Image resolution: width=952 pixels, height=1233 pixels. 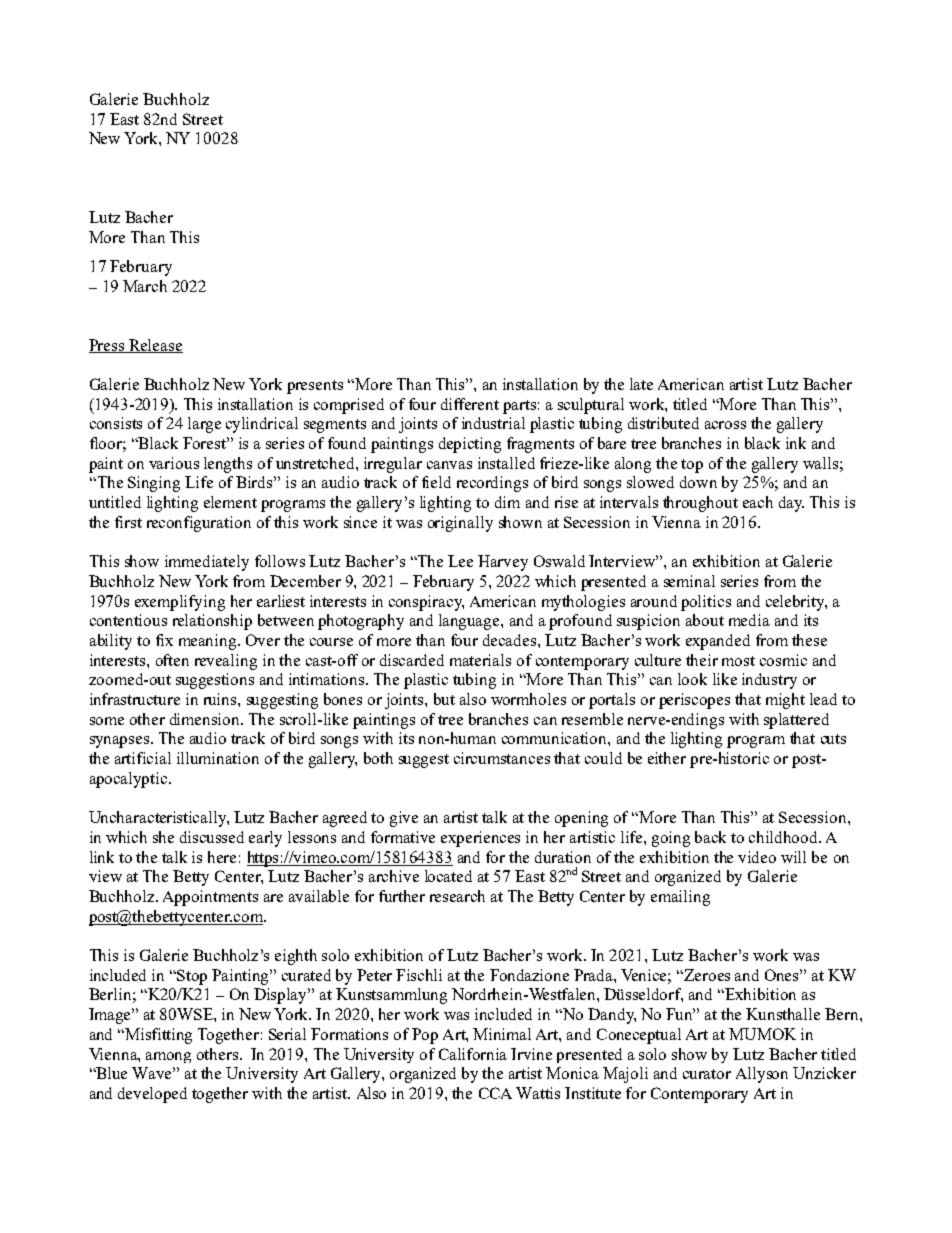 What do you see at coordinates (145, 286) in the image?
I see `March` at bounding box center [145, 286].
